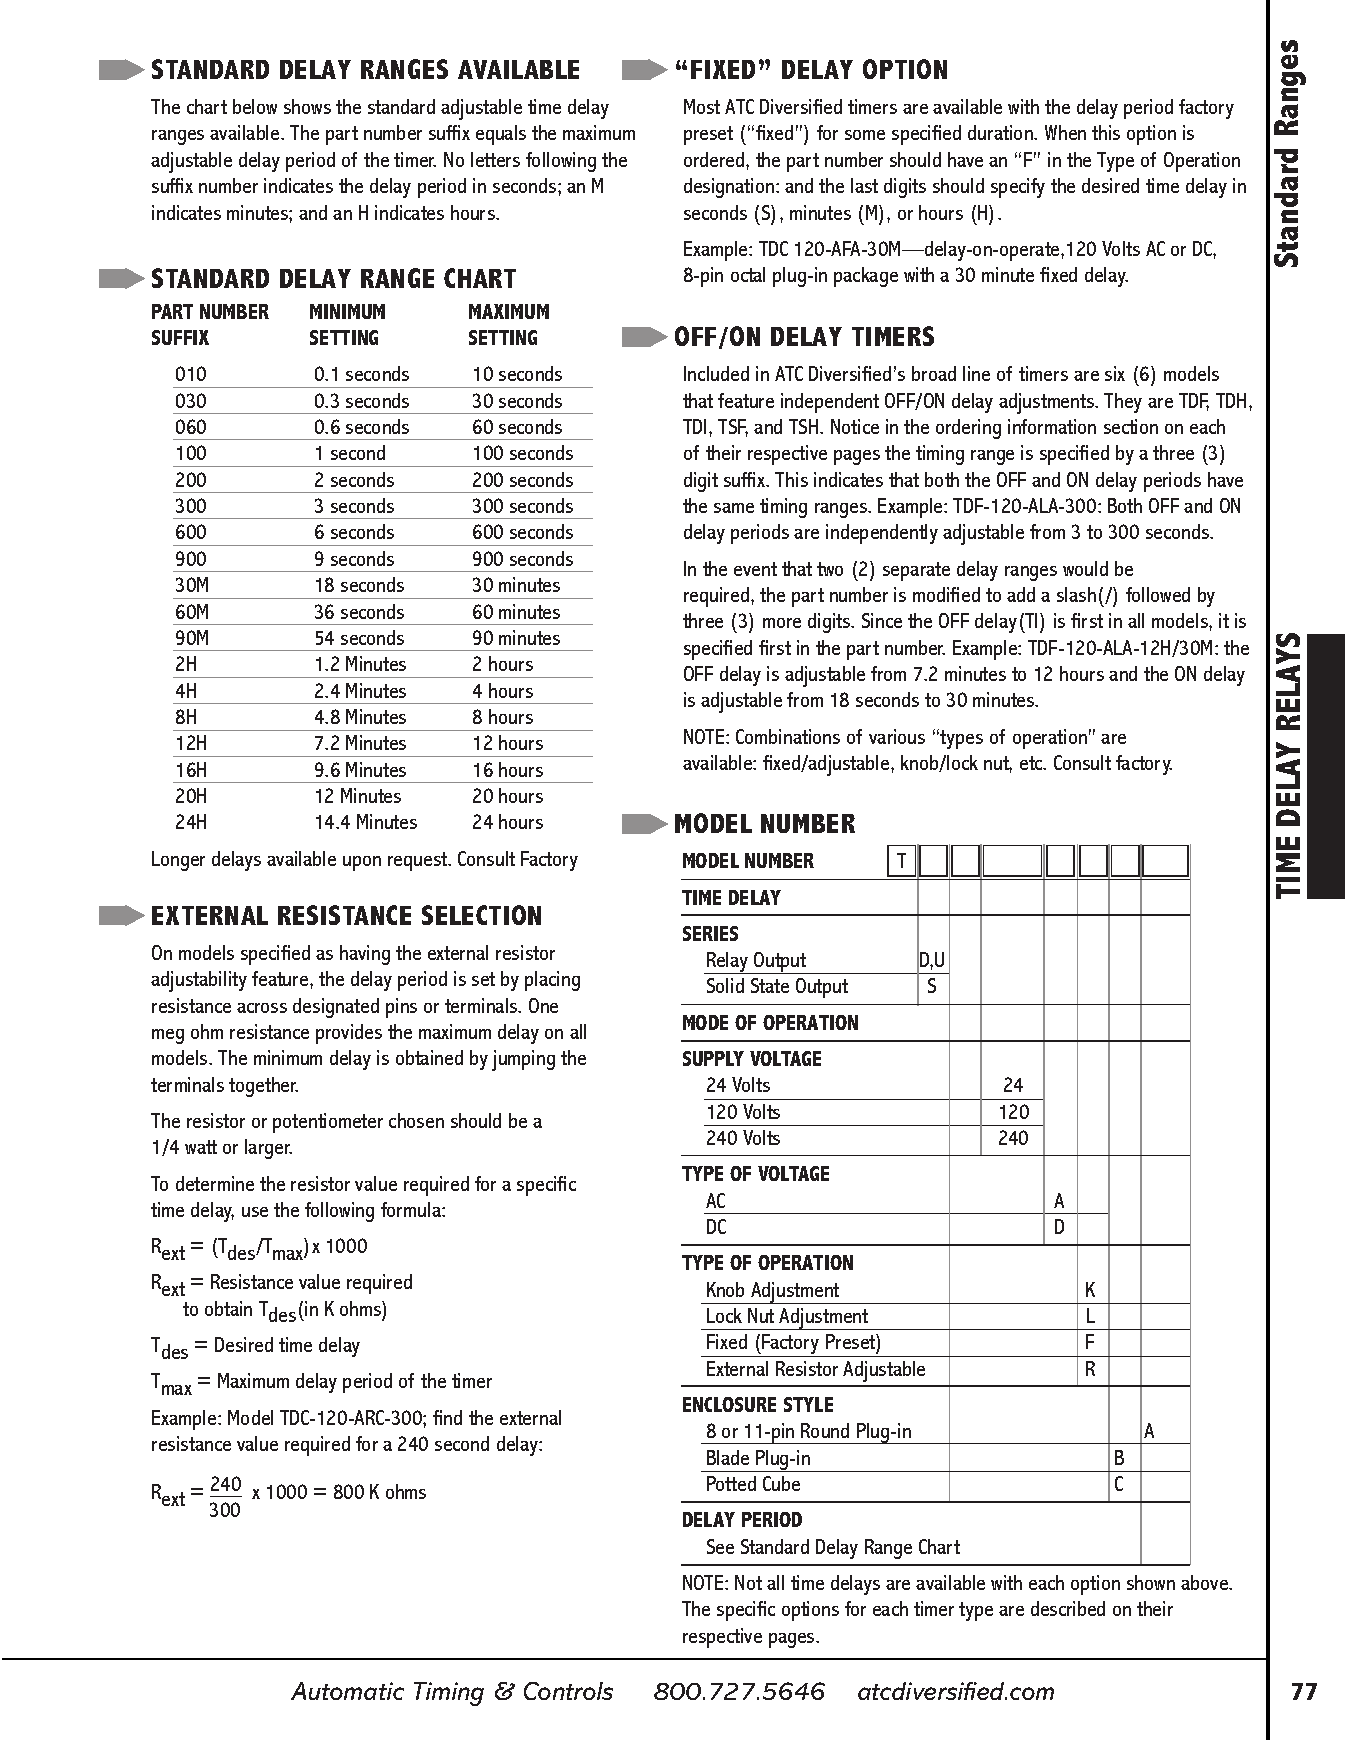 The image size is (1345, 1740). I want to click on When, so click(1065, 132).
